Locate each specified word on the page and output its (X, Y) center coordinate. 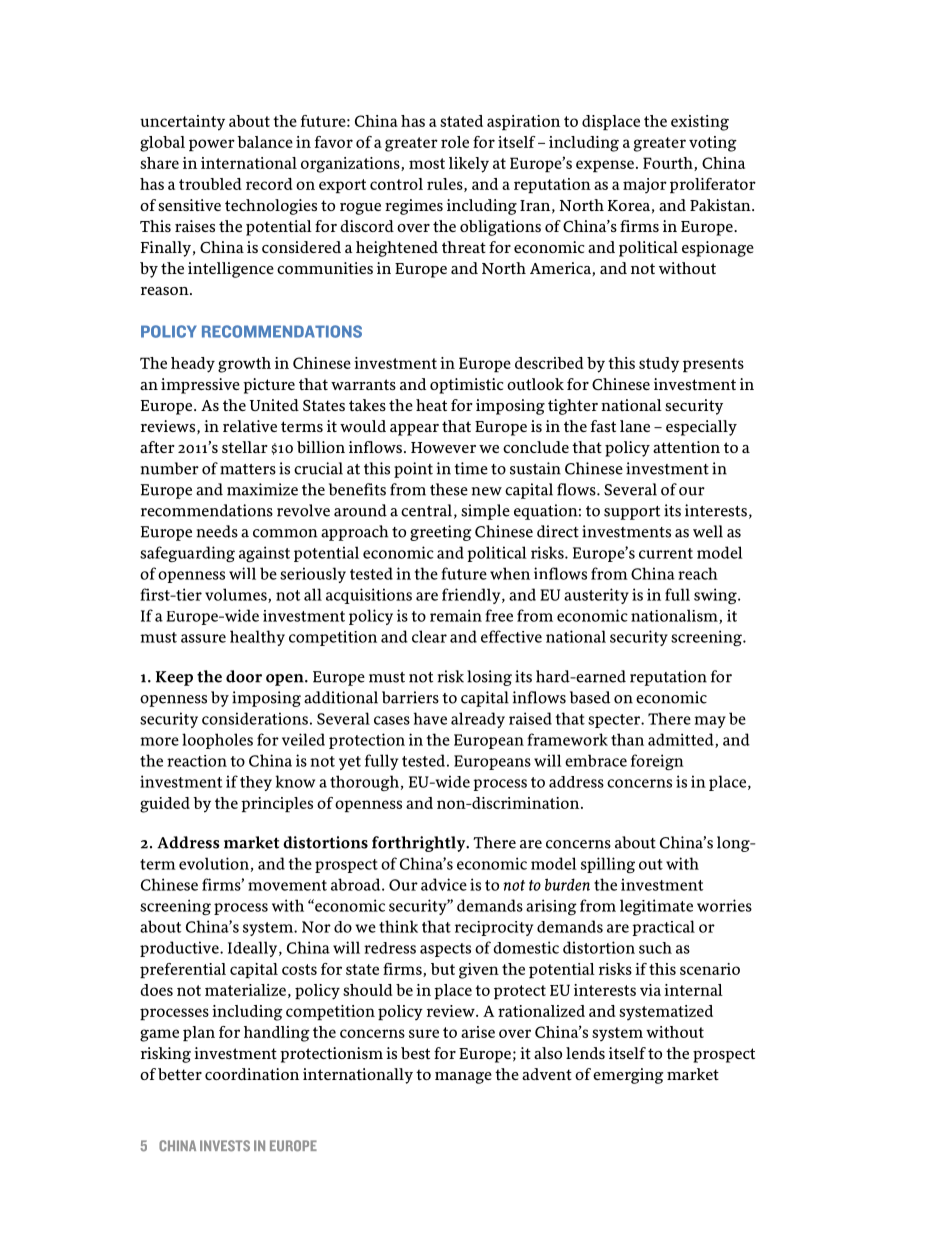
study (659, 365)
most (427, 163)
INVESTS (225, 1146)
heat (431, 405)
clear (429, 636)
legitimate (656, 907)
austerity (596, 596)
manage (463, 1078)
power (212, 145)
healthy (257, 638)
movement (287, 885)
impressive (200, 386)
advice (444, 884)
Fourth (669, 164)
